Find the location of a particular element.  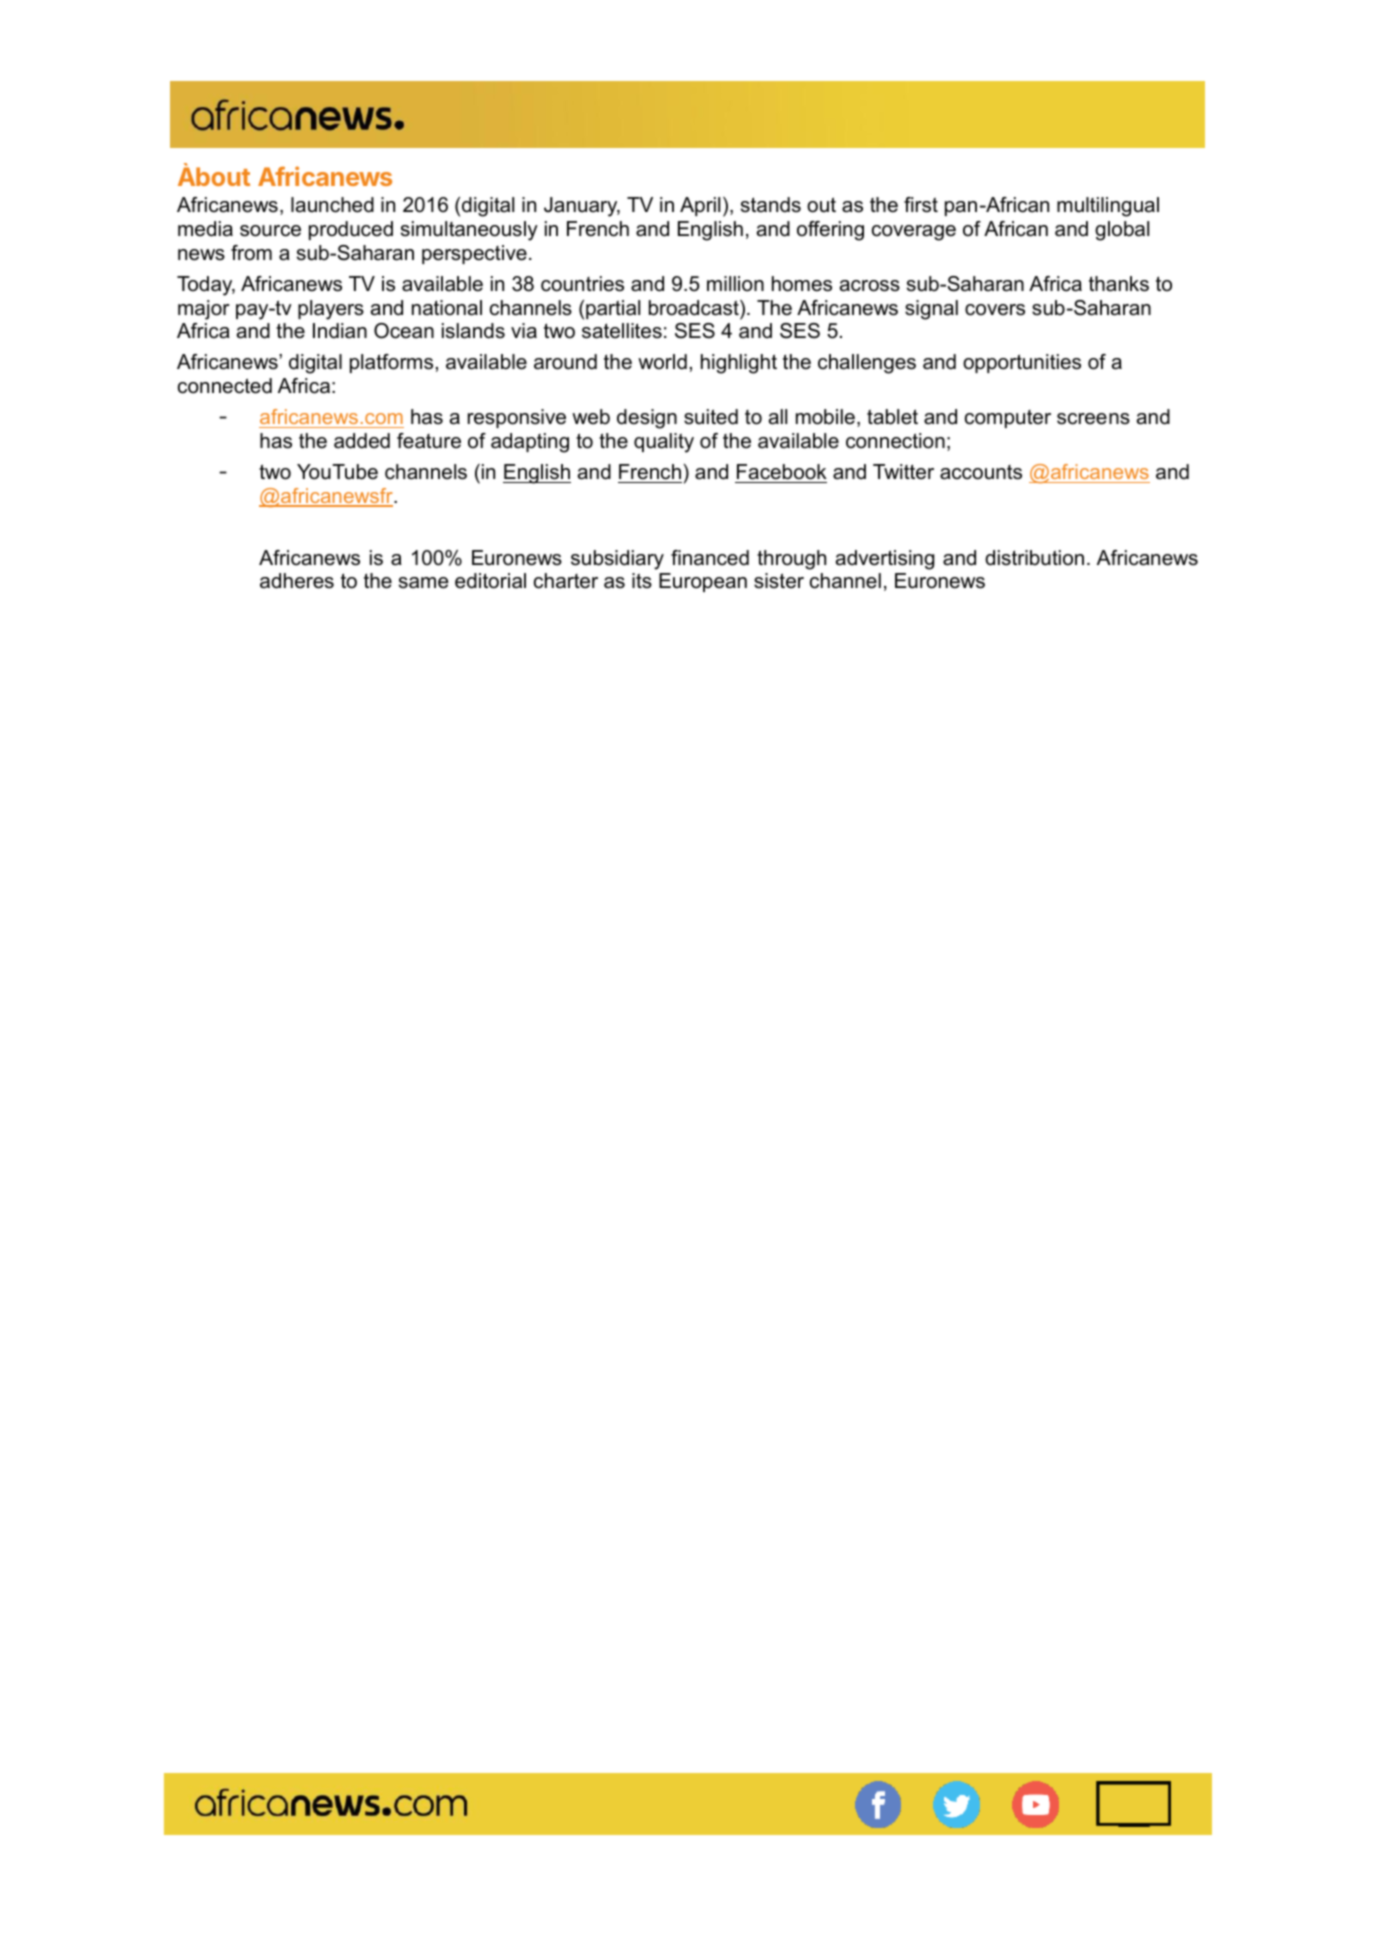

first is located at coordinates (921, 205).
